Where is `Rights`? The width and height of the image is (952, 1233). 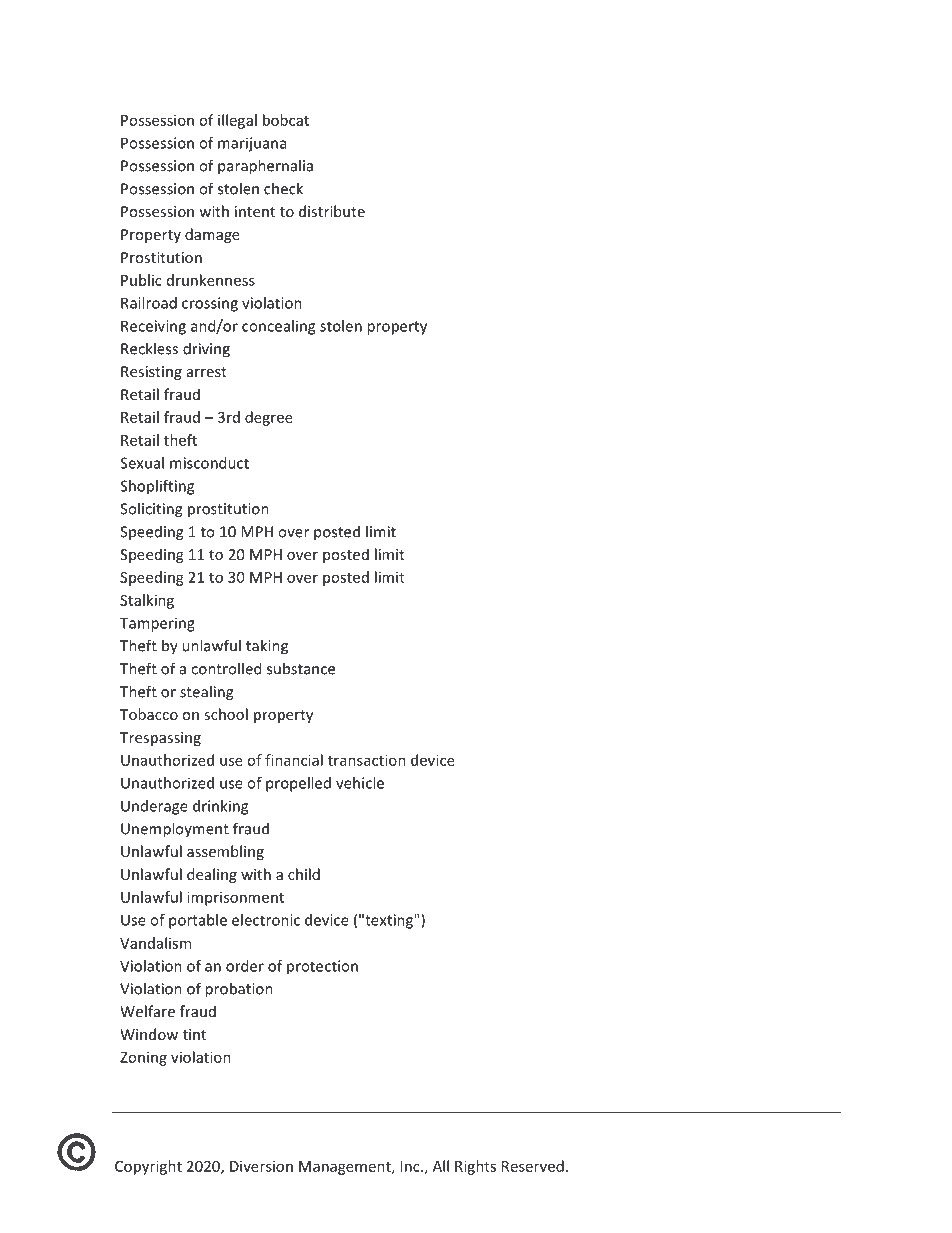
Rights is located at coordinates (475, 1167).
